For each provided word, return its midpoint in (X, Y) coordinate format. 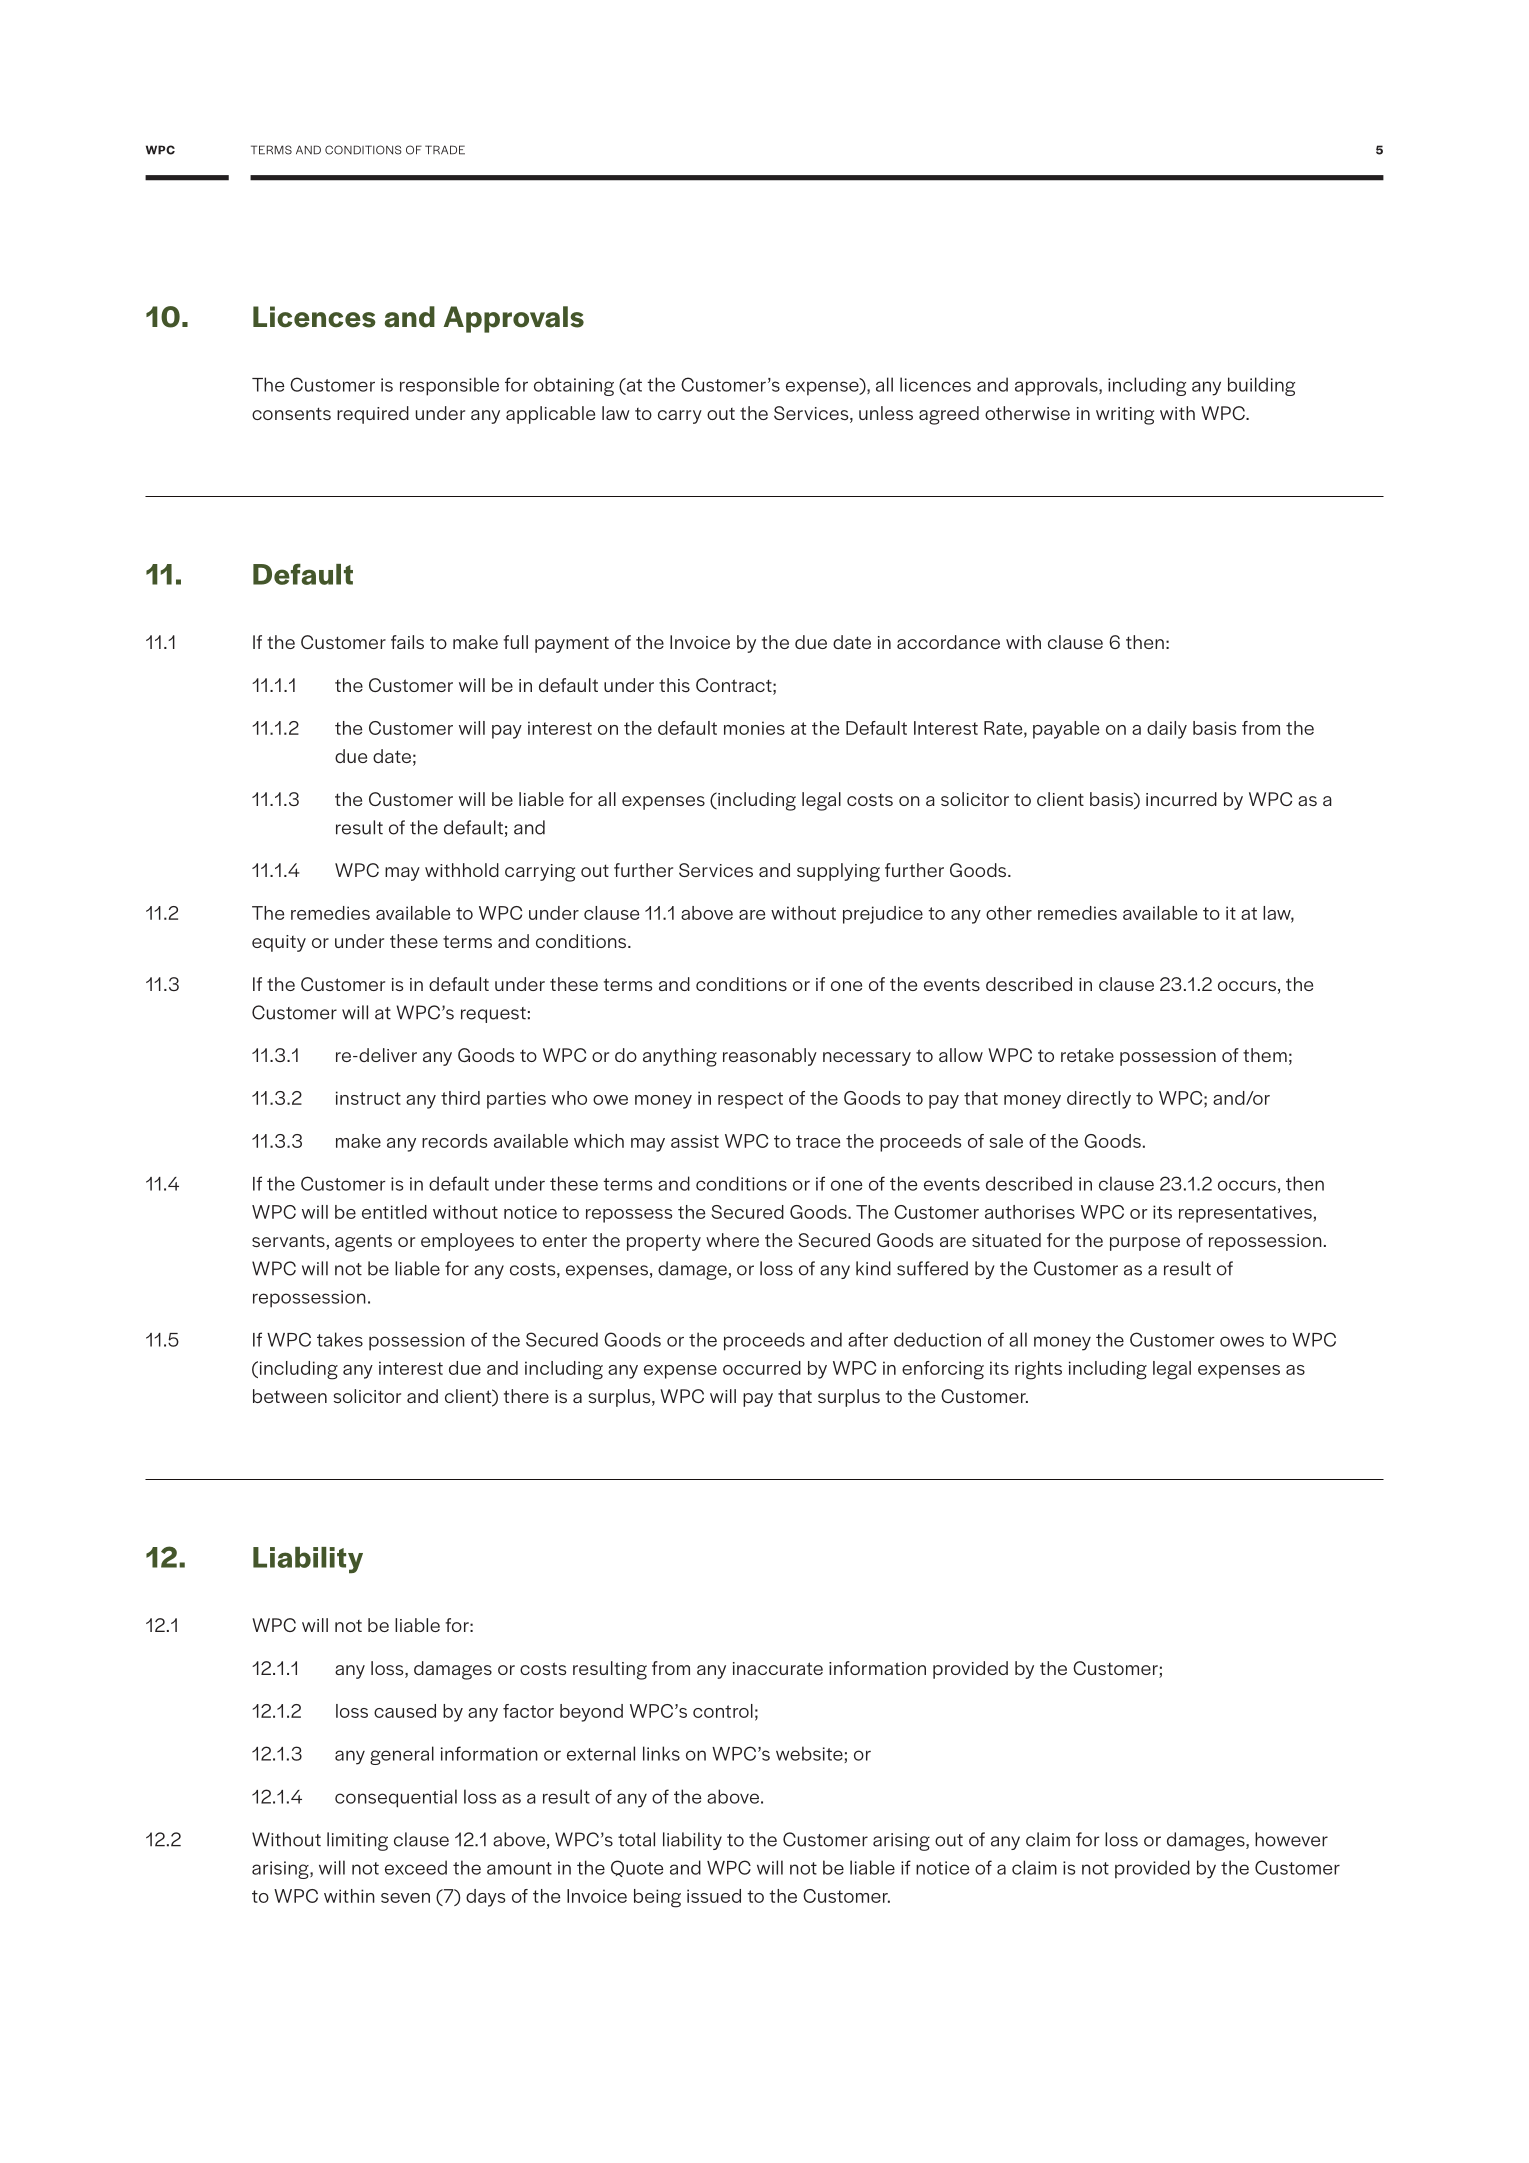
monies (754, 728)
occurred (762, 1368)
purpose (1145, 1244)
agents (363, 1243)
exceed (416, 1867)
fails (407, 642)
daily (1167, 730)
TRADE (445, 150)
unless (886, 413)
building (1261, 386)
